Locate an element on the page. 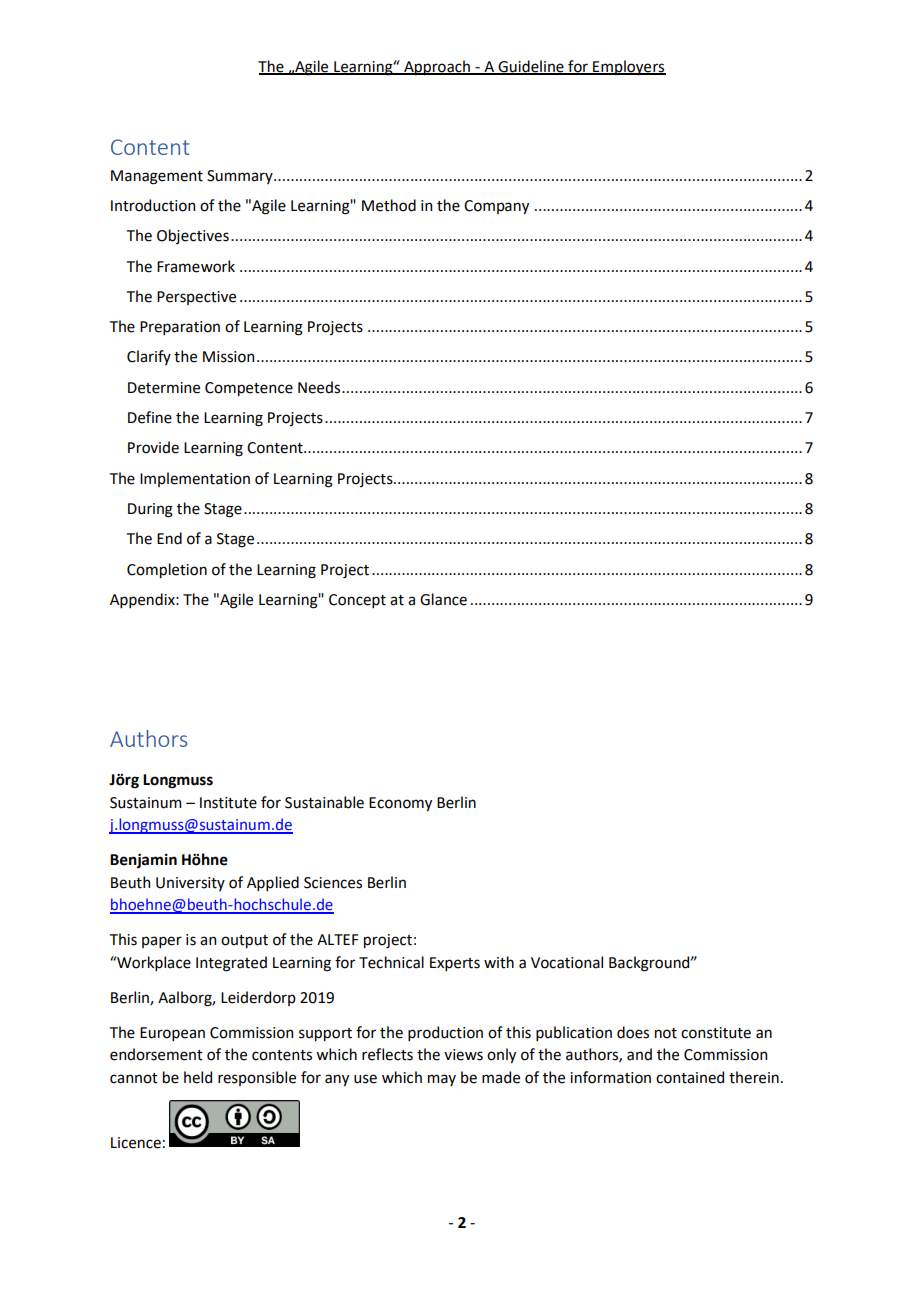 The image size is (924, 1308). Experts is located at coordinates (455, 964).
